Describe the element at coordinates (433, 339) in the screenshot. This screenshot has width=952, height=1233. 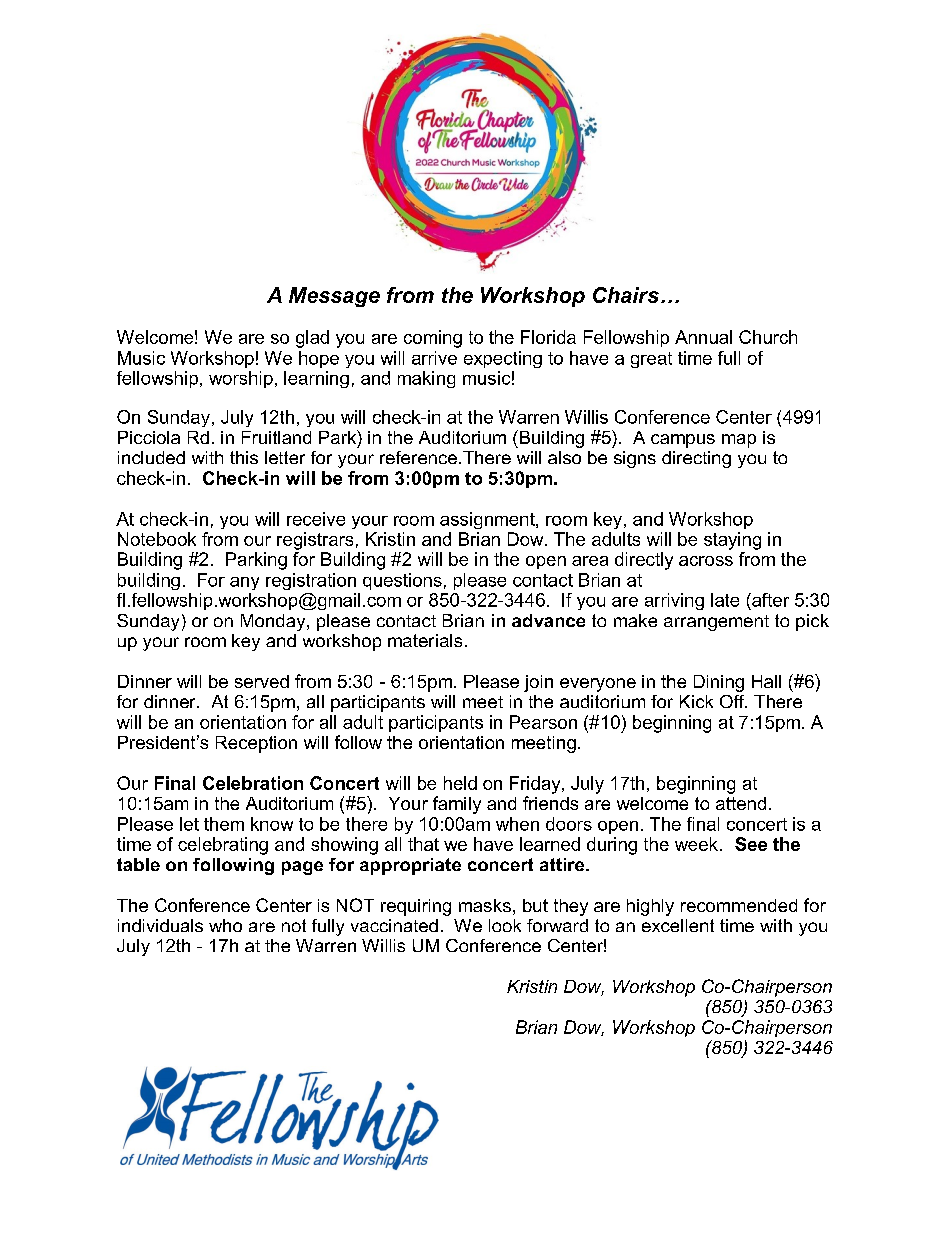
I see `coming` at that location.
